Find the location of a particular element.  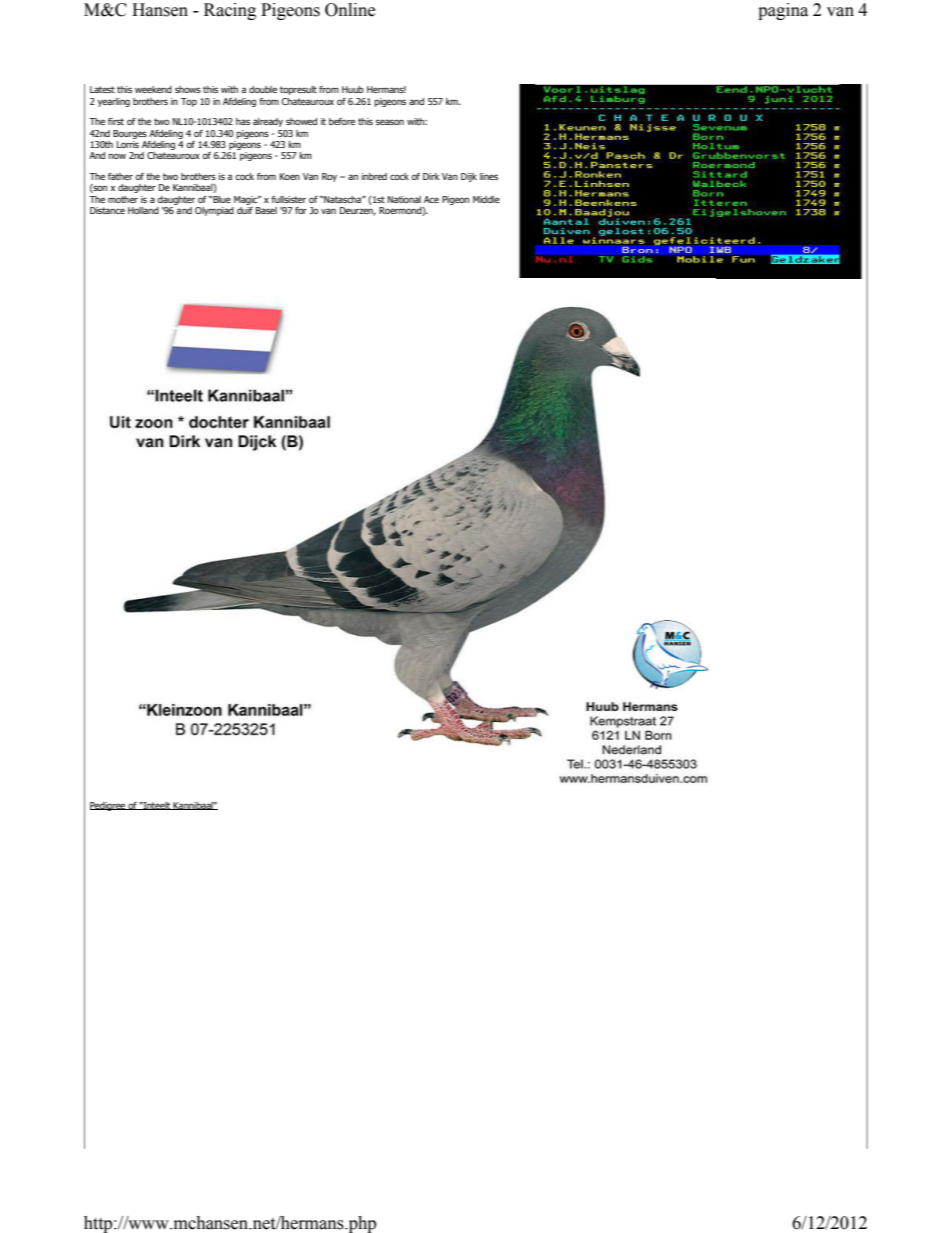

Dirk is located at coordinates (431, 176).
